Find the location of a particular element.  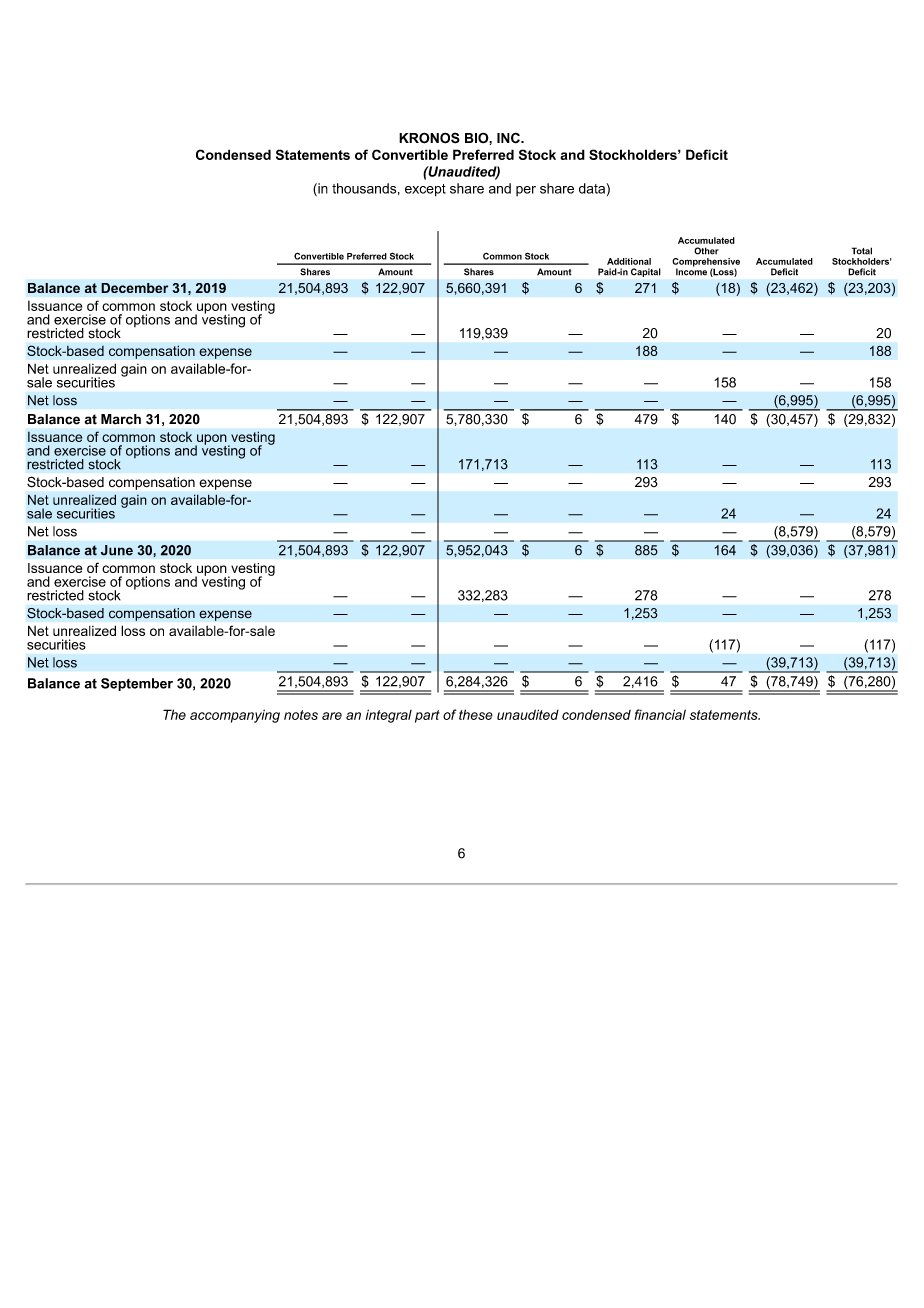

Income is located at coordinates (691, 271).
